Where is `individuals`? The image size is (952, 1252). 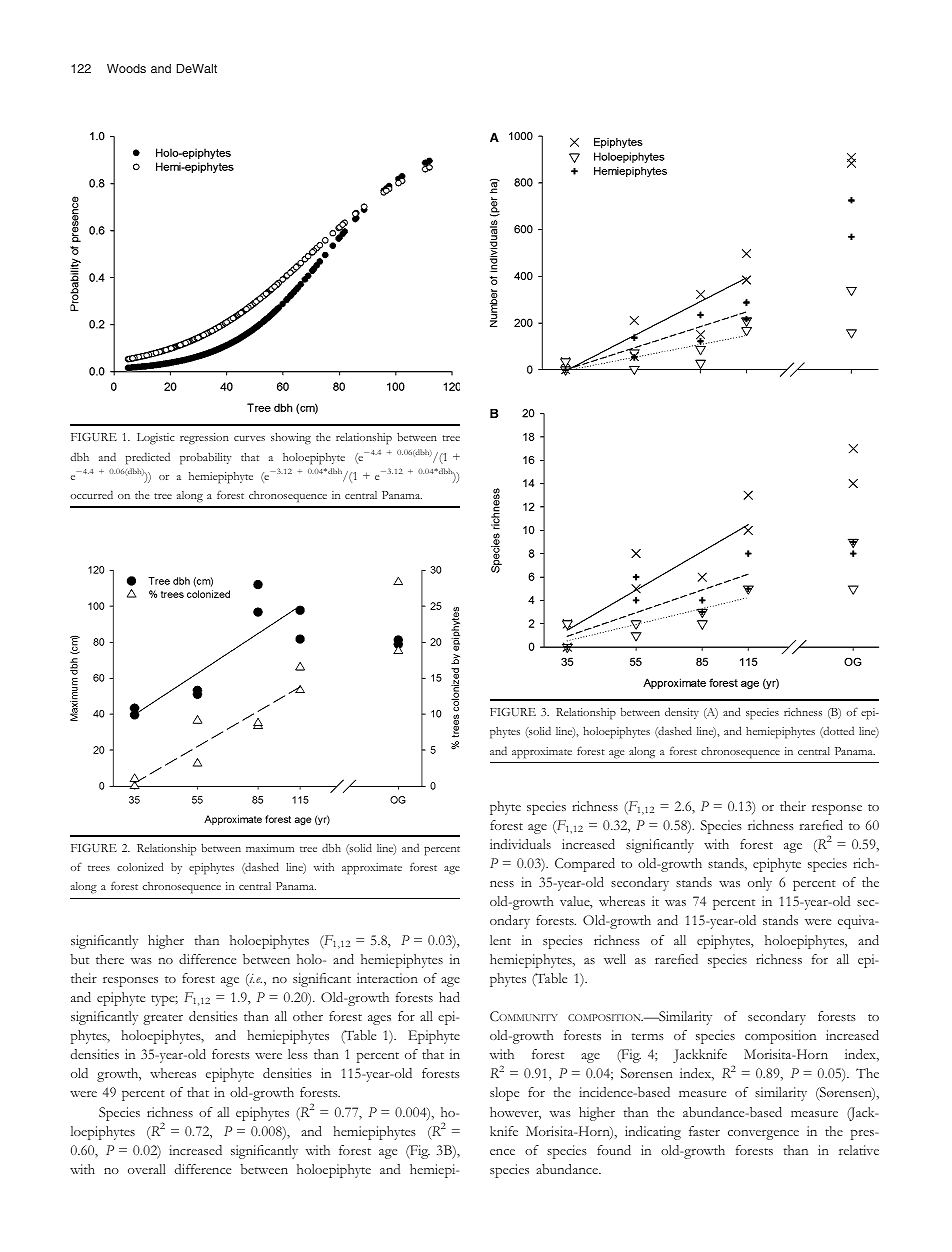 individuals is located at coordinates (520, 844).
